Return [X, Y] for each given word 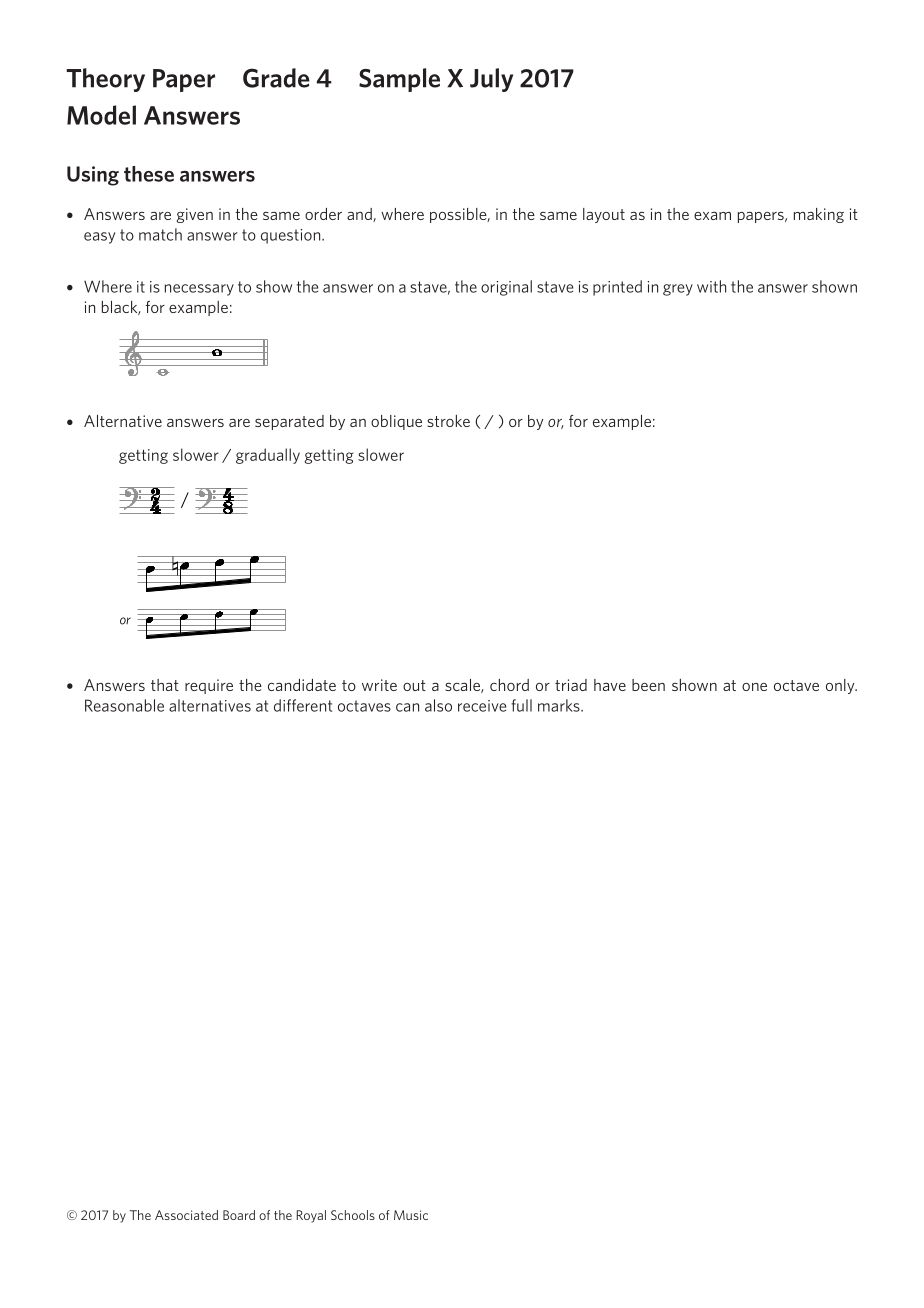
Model [101, 115]
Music [411, 1215]
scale [463, 686]
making [819, 215]
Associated [186, 1215]
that [165, 685]
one [754, 687]
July [491, 80]
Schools [353, 1215]
